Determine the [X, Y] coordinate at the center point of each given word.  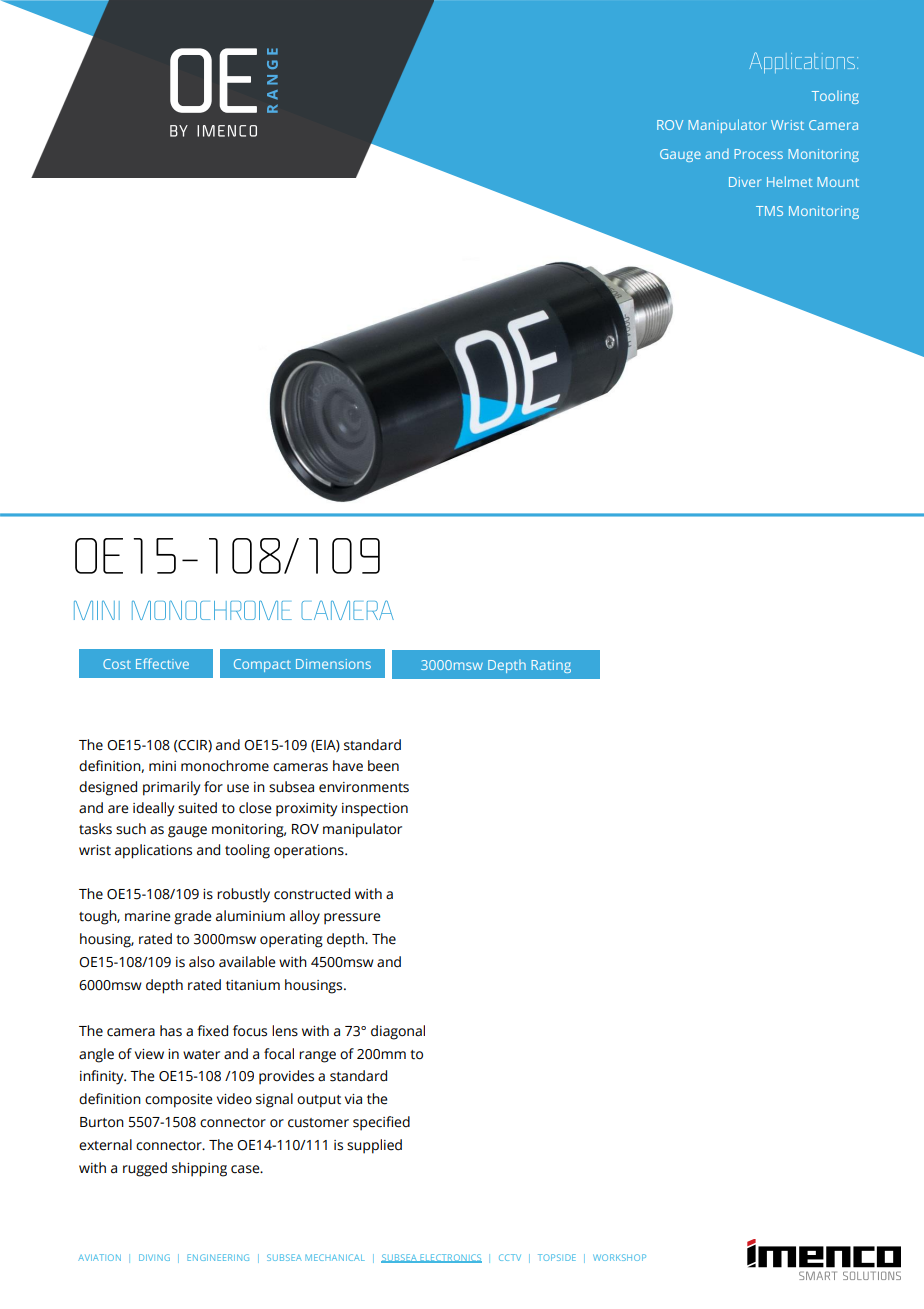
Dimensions [333, 664]
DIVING [154, 1257]
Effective [162, 663]
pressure [352, 919]
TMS [769, 211]
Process [758, 154]
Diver [745, 182]
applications [153, 851]
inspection [375, 810]
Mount [838, 182]
